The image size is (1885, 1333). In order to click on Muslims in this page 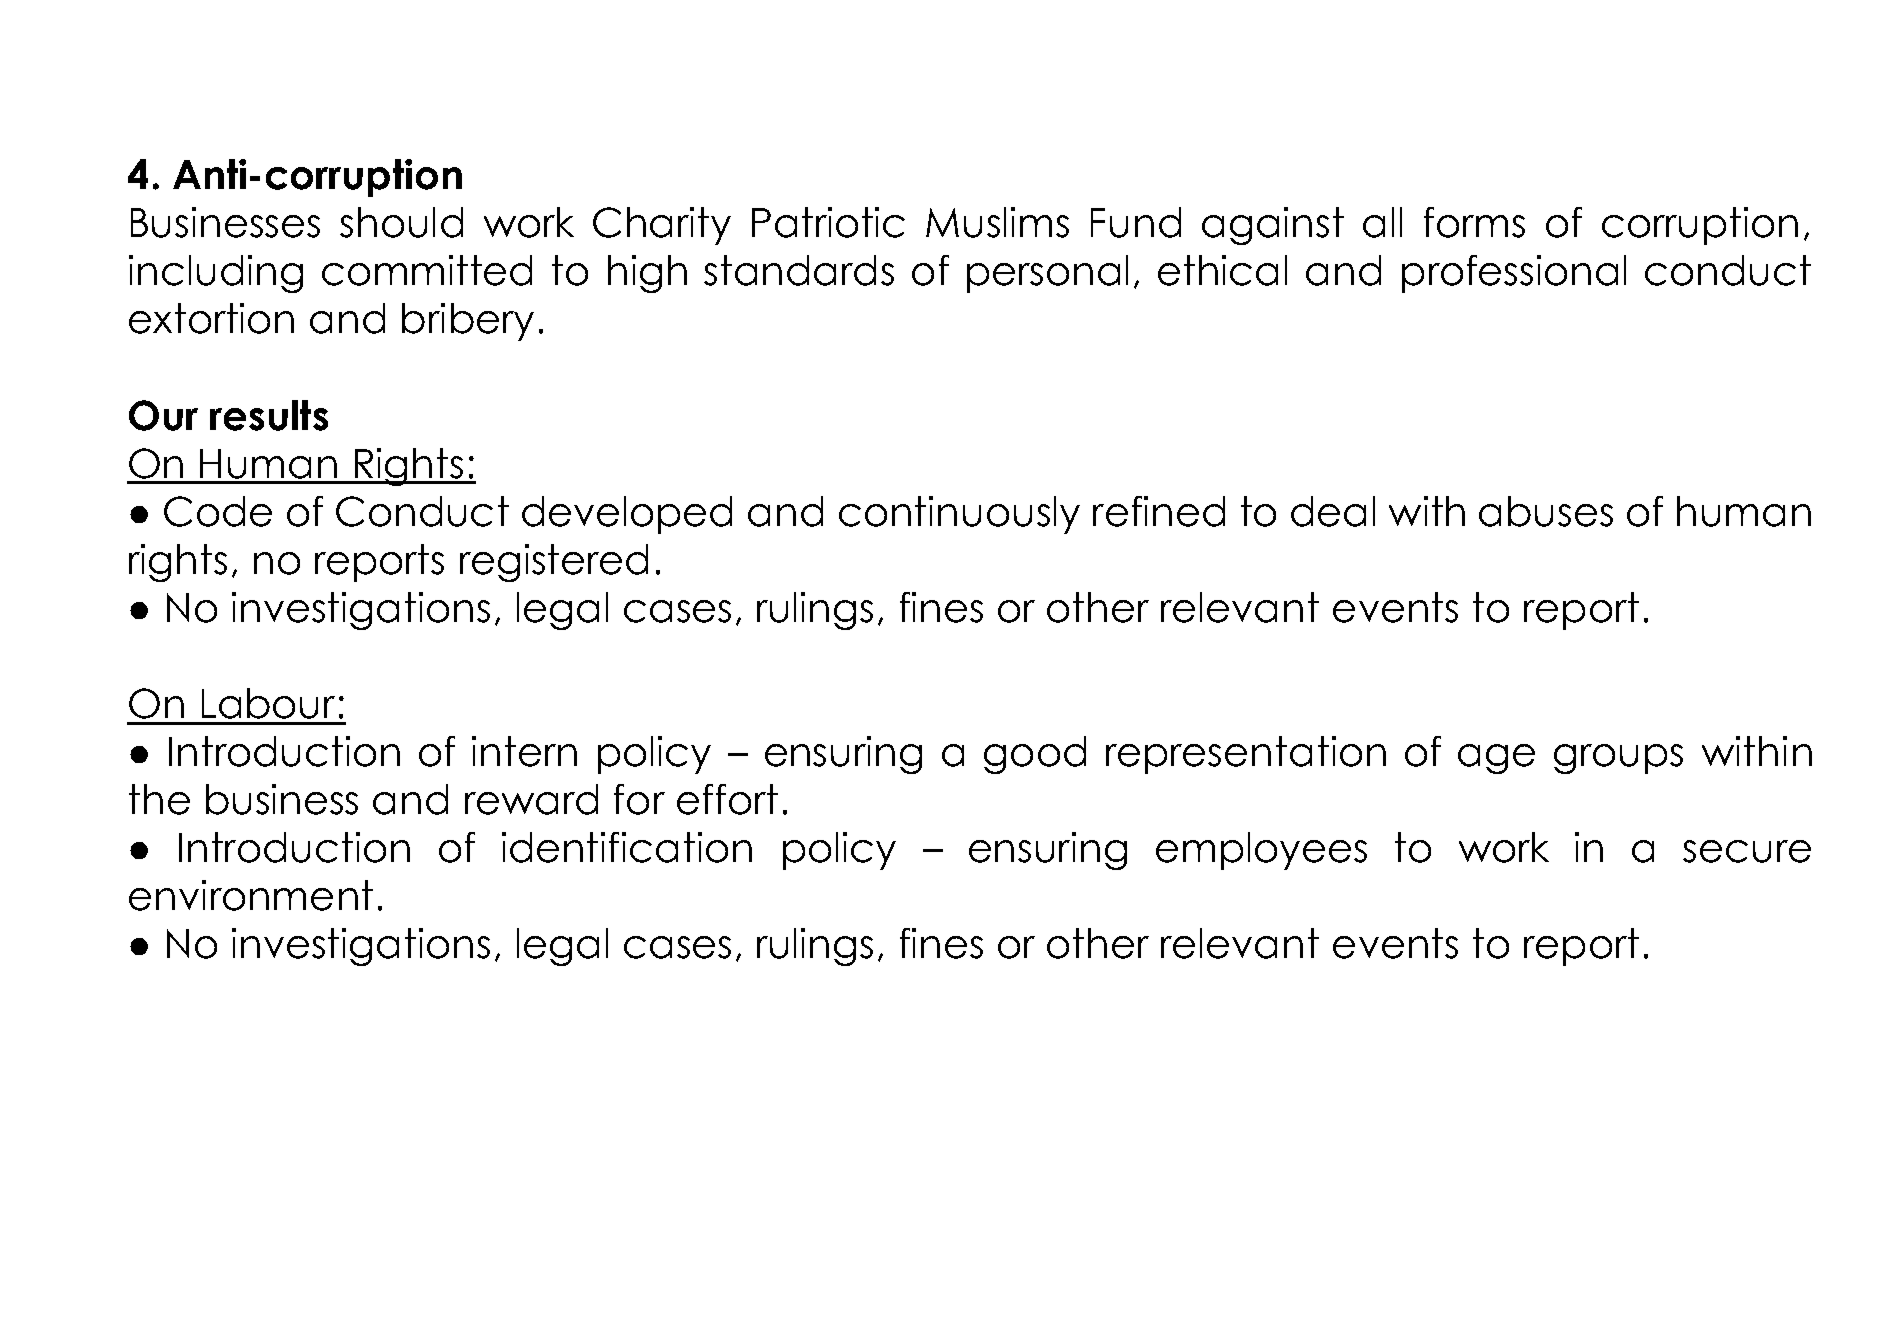, I will do `click(997, 222)`.
